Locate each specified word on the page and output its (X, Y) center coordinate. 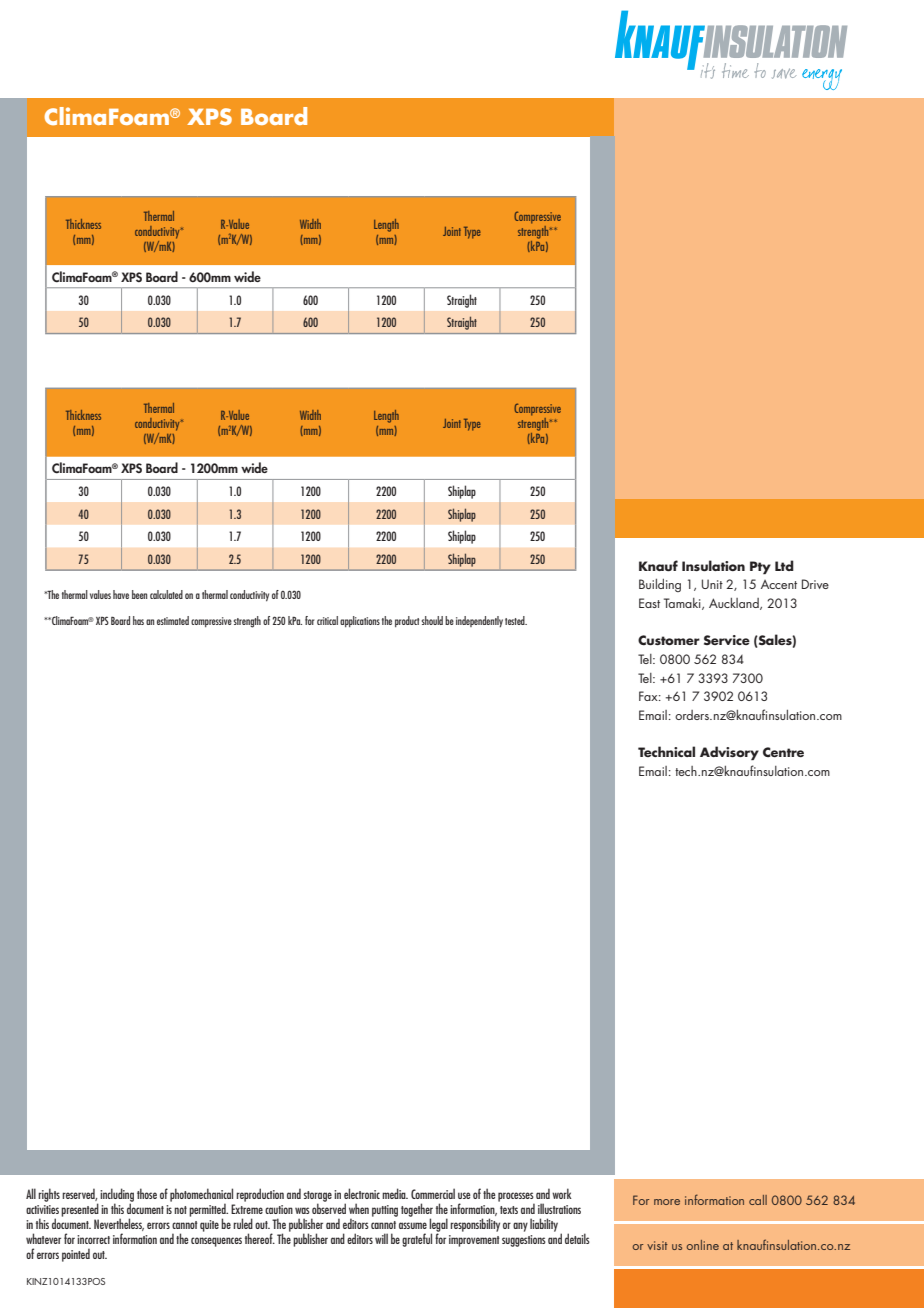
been (139, 594)
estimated (173, 620)
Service (727, 640)
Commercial (433, 1193)
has (138, 620)
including (117, 1196)
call (758, 1200)
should (432, 620)
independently (479, 621)
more (667, 1202)
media (395, 1193)
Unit (712, 584)
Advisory (729, 753)
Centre (783, 752)
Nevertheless (119, 1224)
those (147, 1193)
